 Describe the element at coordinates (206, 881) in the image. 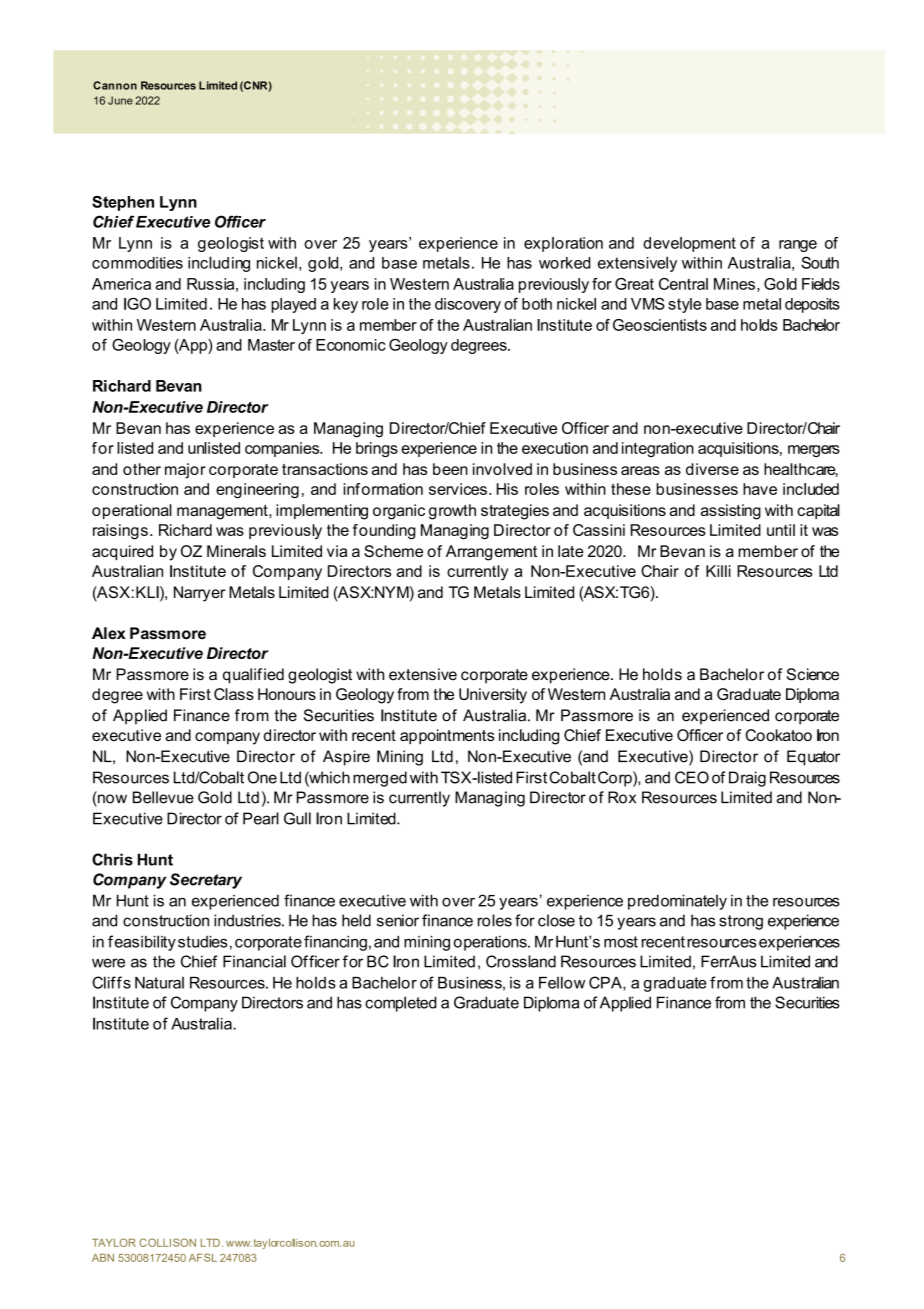

I see `Secretary` at that location.
